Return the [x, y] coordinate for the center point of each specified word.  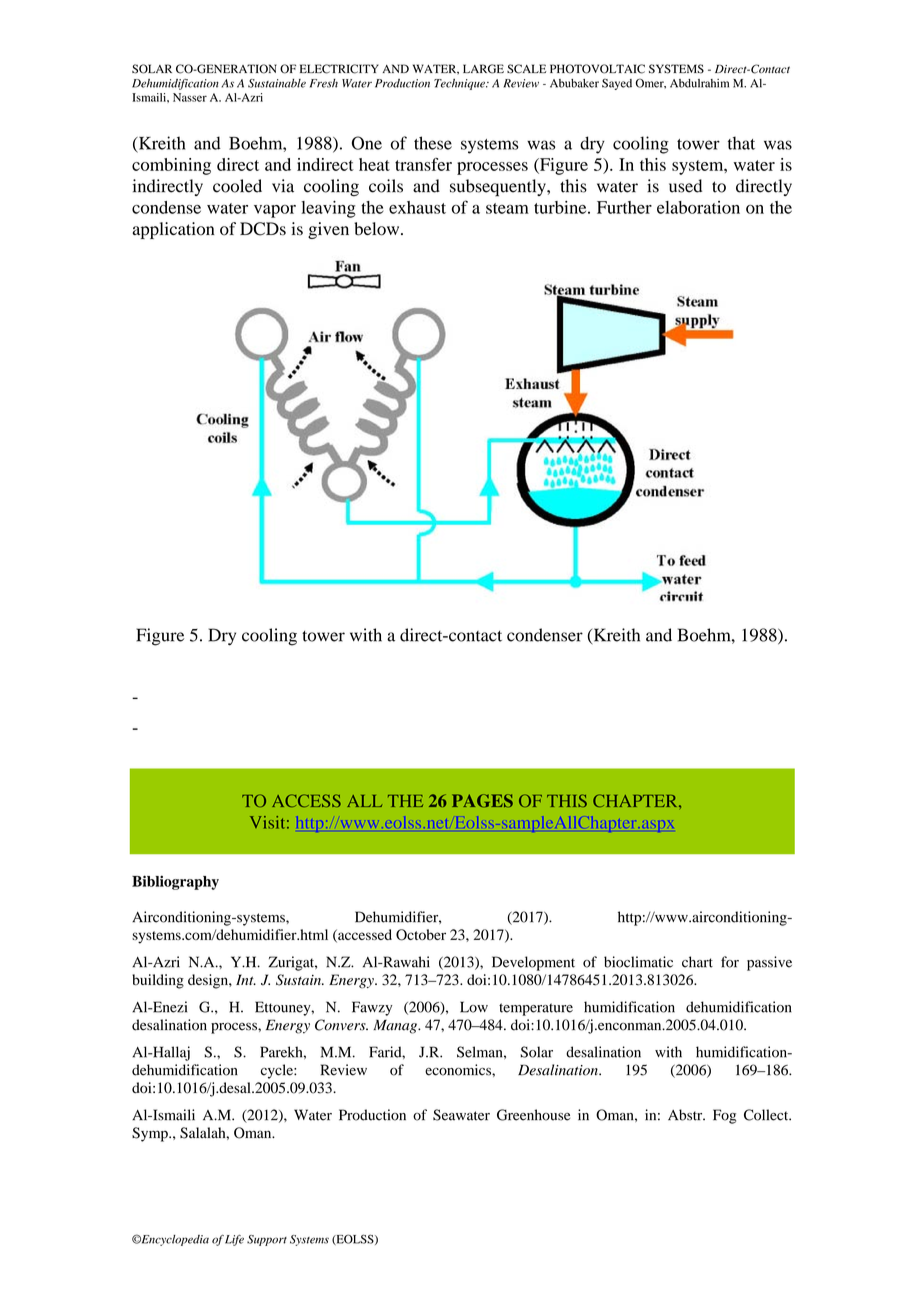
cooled [237, 186]
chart [697, 962]
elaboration [698, 207]
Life [234, 1240]
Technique [460, 84]
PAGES [482, 801]
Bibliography [175, 882]
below [378, 229]
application [173, 230]
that [741, 143]
